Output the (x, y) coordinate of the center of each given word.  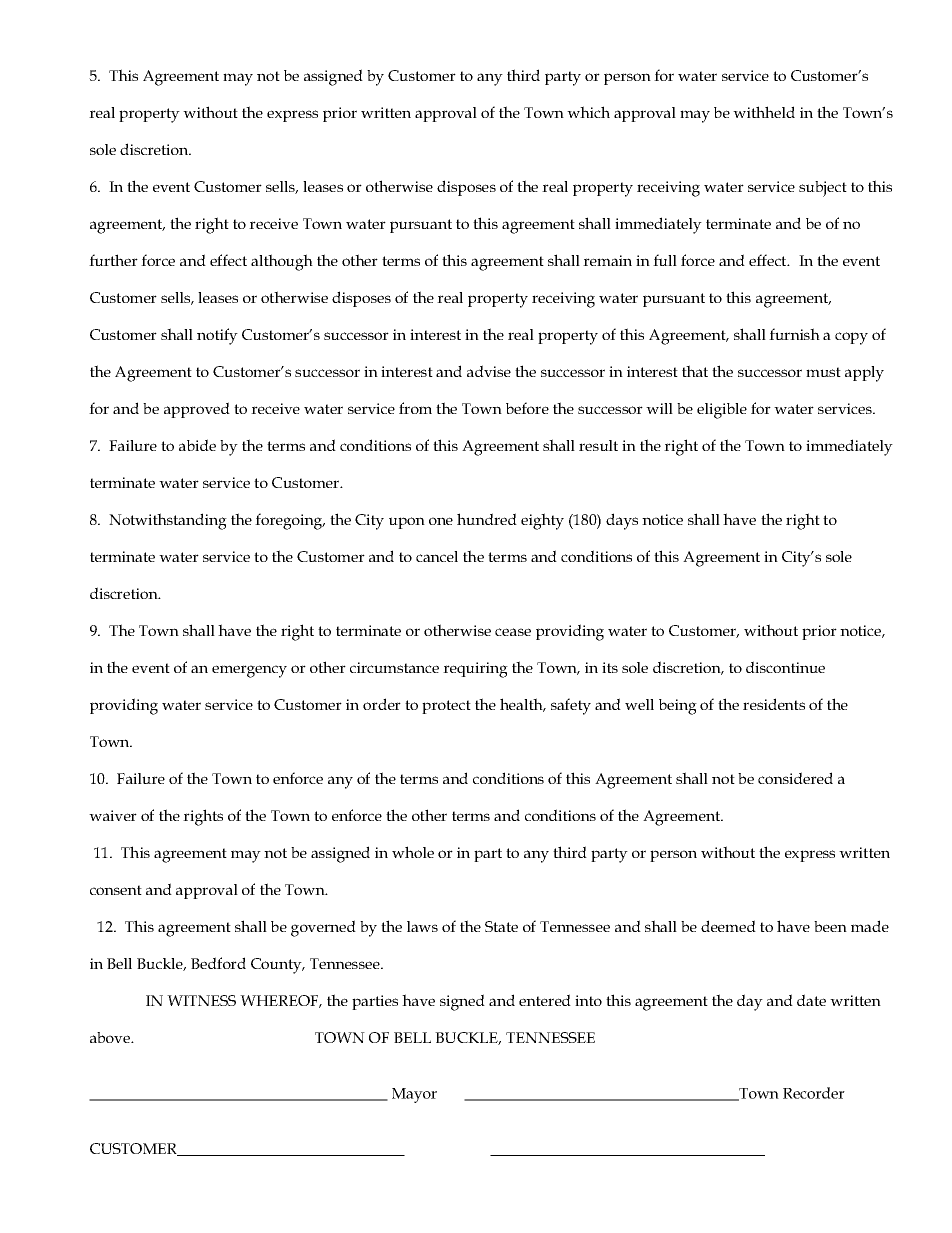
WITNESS (201, 1000)
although (282, 262)
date (811, 1000)
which (588, 112)
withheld (764, 112)
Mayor (414, 1095)
